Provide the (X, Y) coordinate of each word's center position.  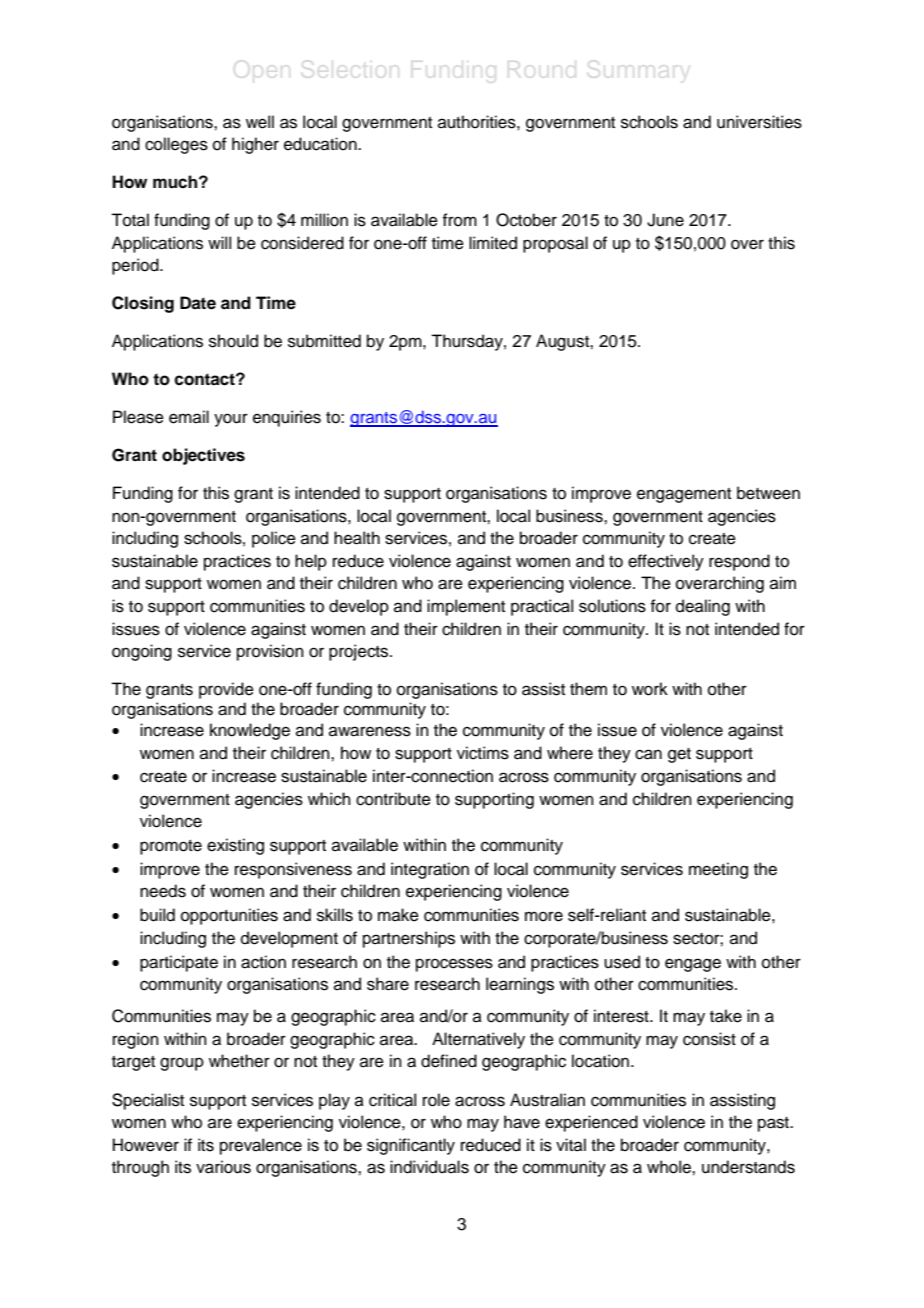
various (223, 1167)
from (459, 220)
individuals (429, 1167)
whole (670, 1167)
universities (759, 122)
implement (466, 607)
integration (430, 870)
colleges (176, 145)
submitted (324, 341)
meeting (718, 870)
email (189, 417)
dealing (703, 607)
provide (226, 690)
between (768, 493)
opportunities (229, 916)
